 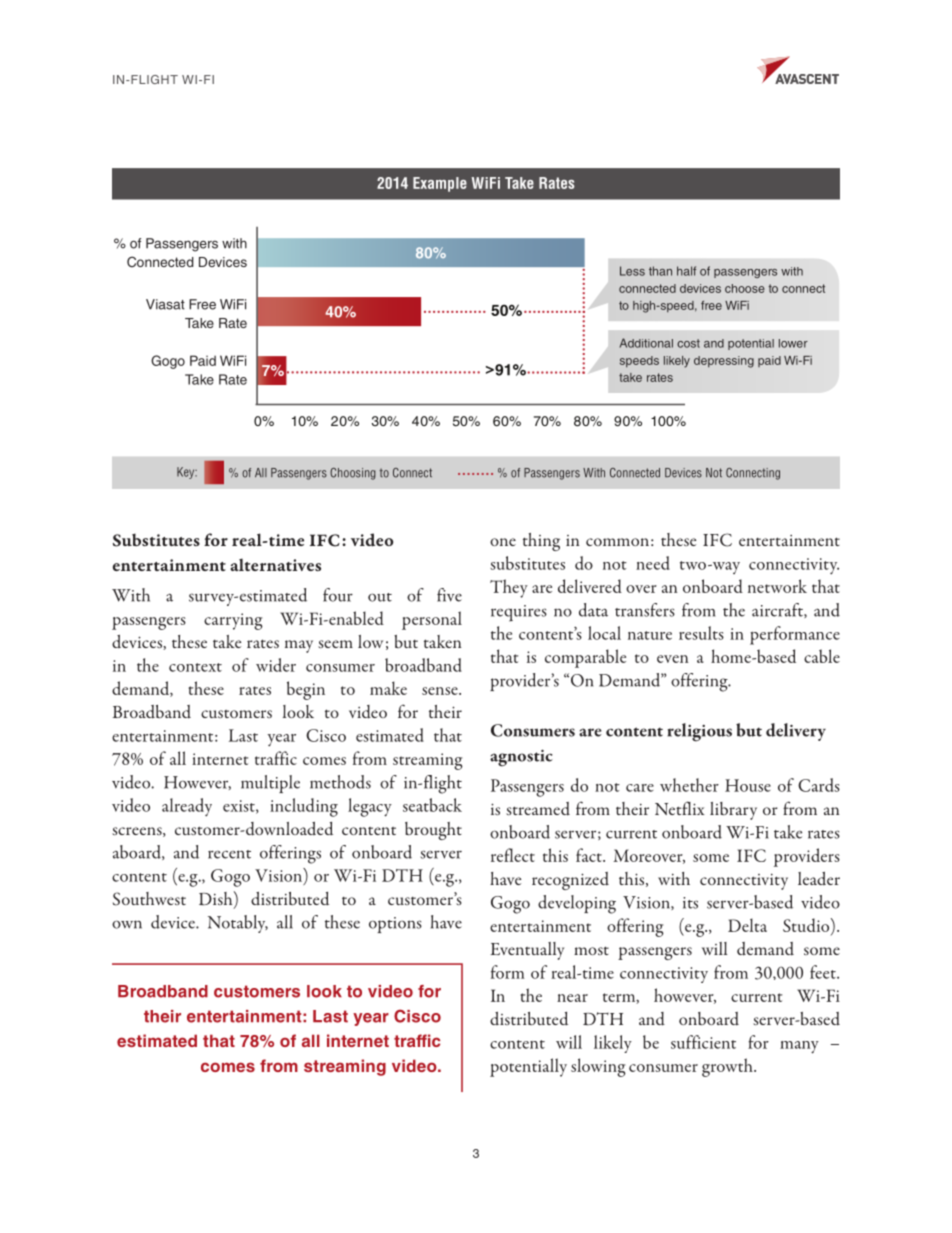 What do you see at coordinates (572, 998) in the screenshot?
I see `near` at bounding box center [572, 998].
